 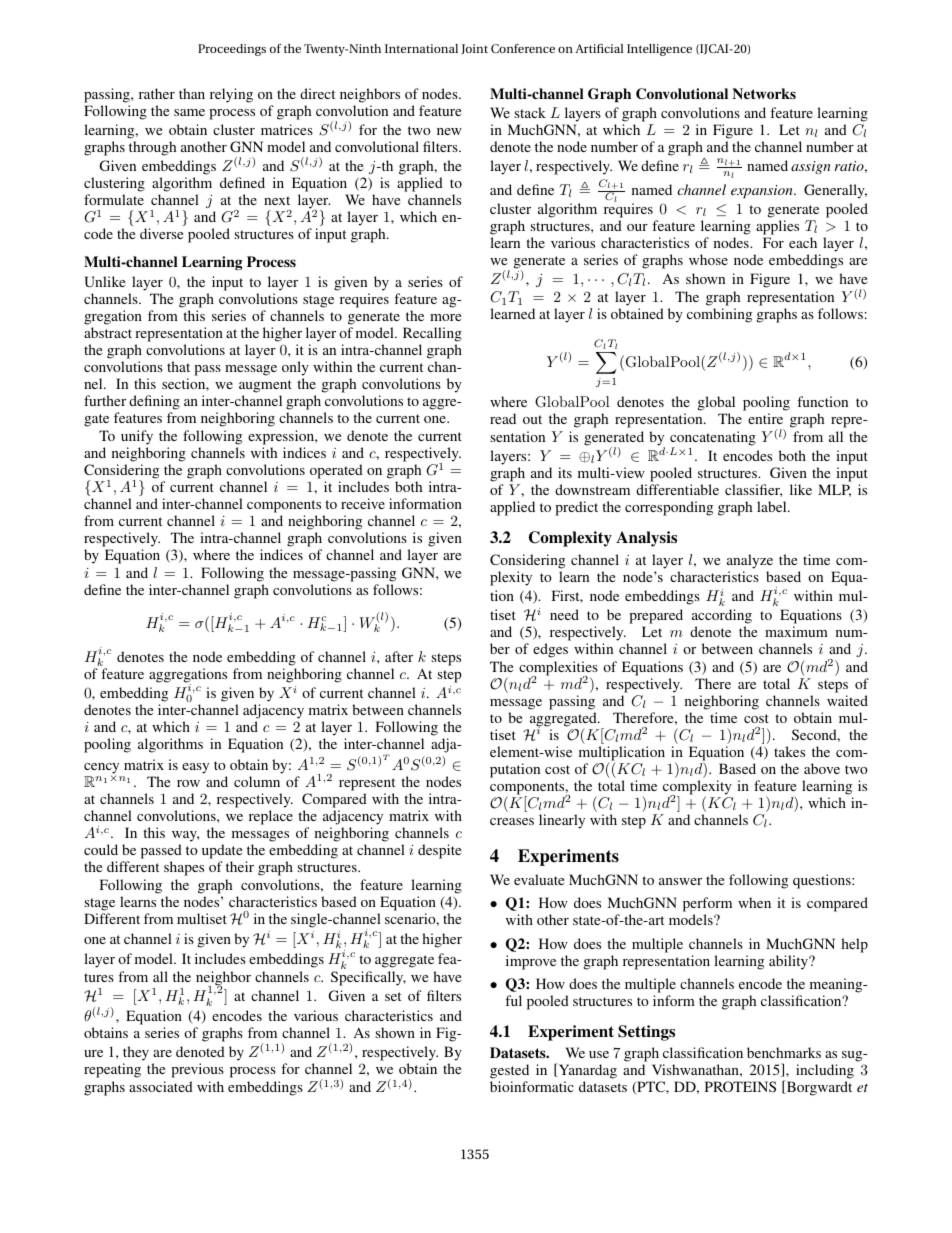 What do you see at coordinates (195, 768) in the screenshot?
I see `easy` at bounding box center [195, 768].
